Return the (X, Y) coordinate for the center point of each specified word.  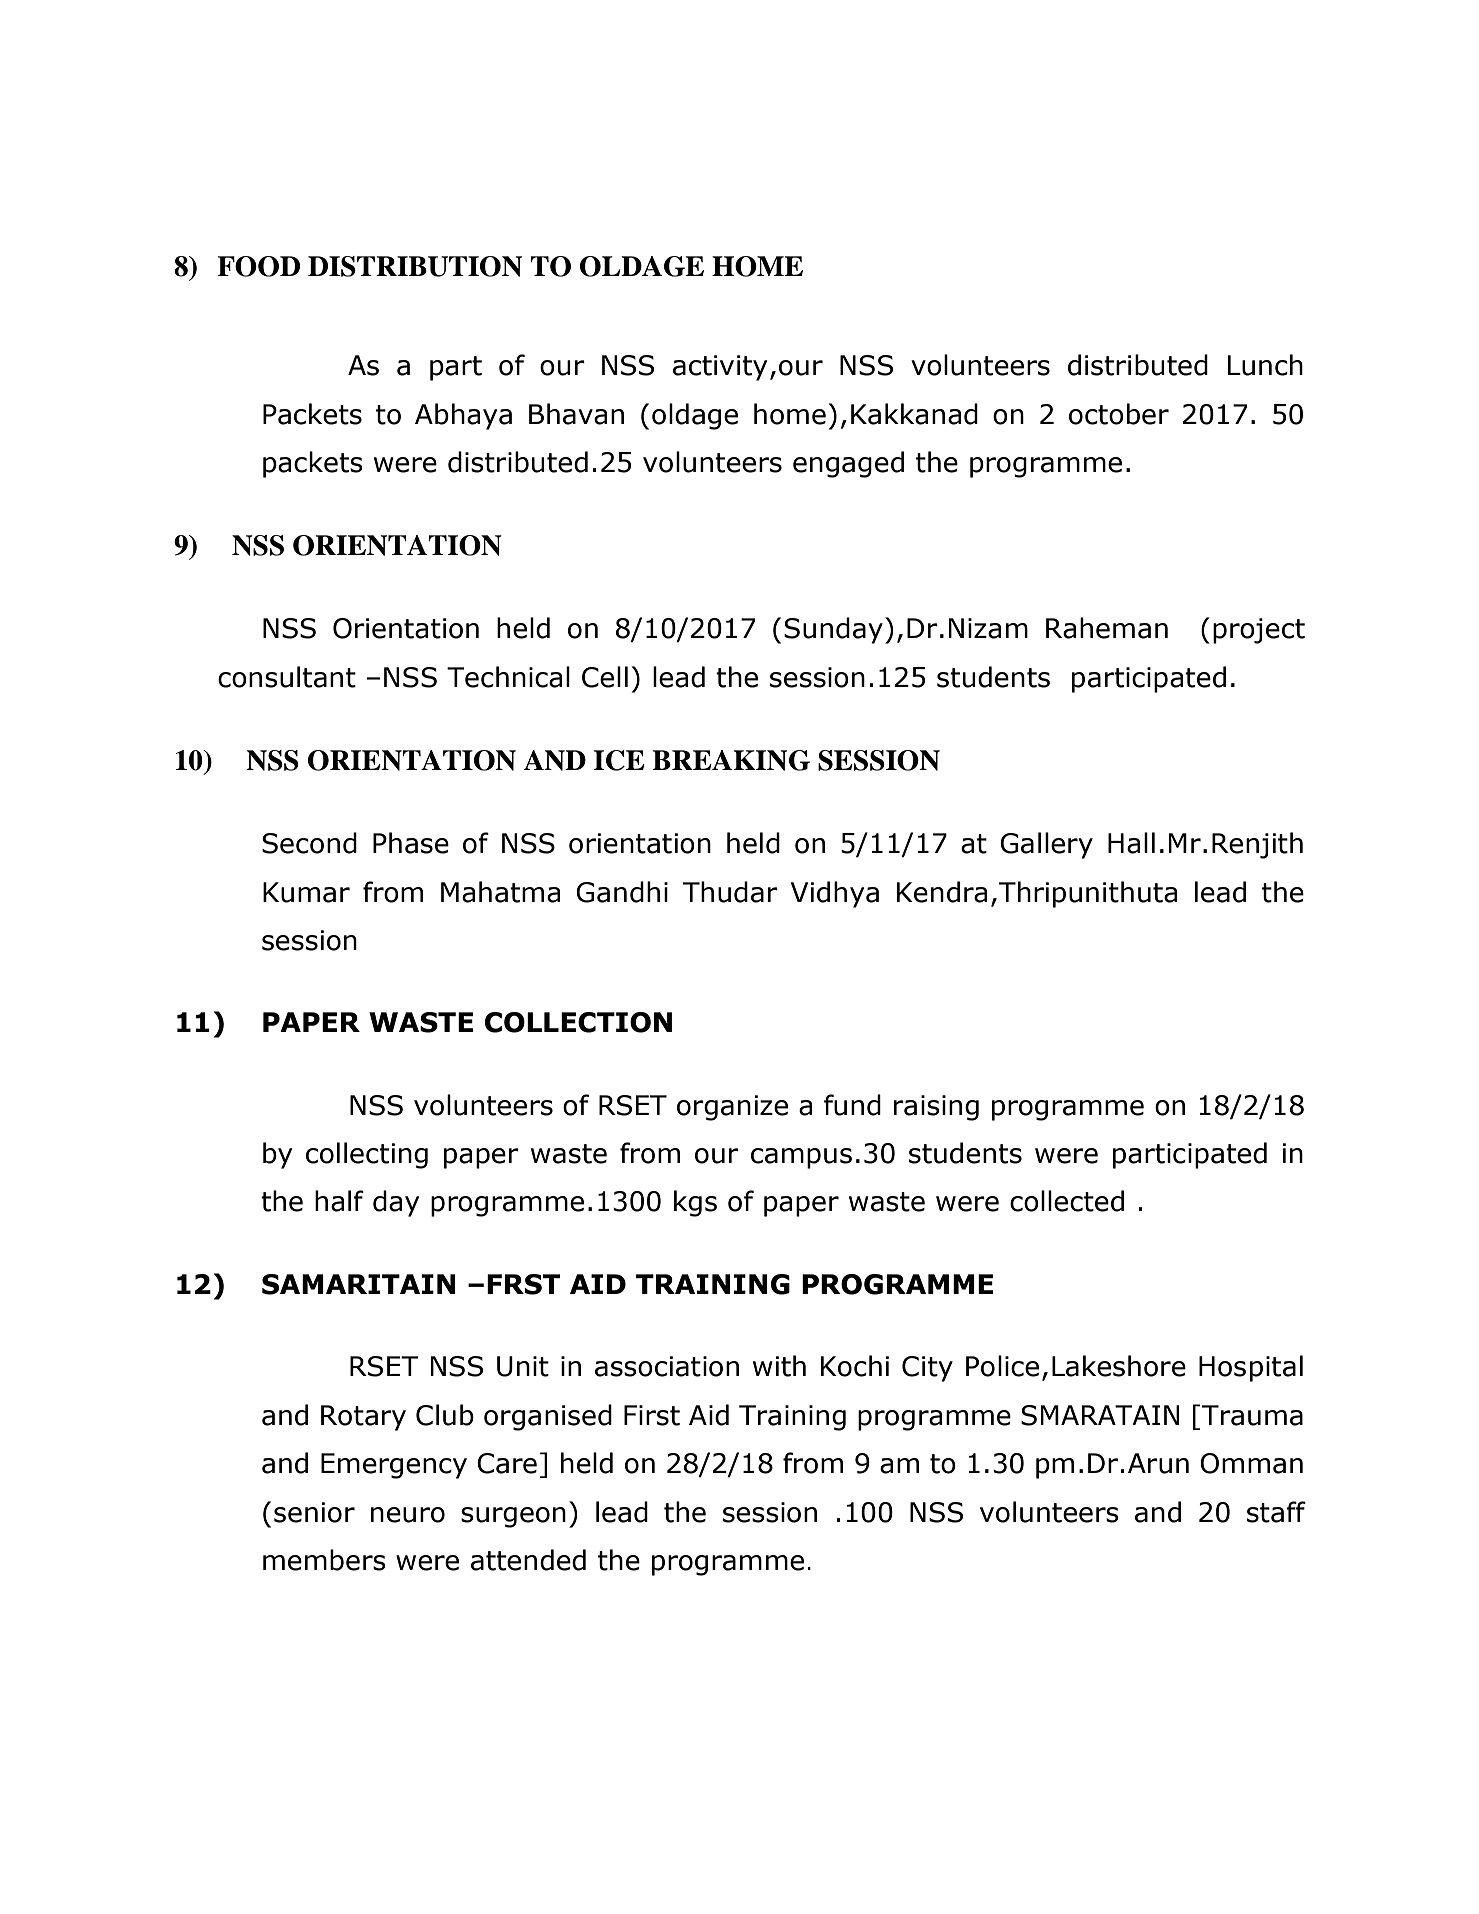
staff (1276, 1512)
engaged (848, 464)
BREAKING (731, 760)
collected (1067, 1201)
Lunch (1265, 365)
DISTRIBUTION (415, 266)
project (1259, 631)
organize (732, 1108)
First (652, 1415)
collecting (367, 1155)
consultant (287, 677)
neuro (408, 1515)
